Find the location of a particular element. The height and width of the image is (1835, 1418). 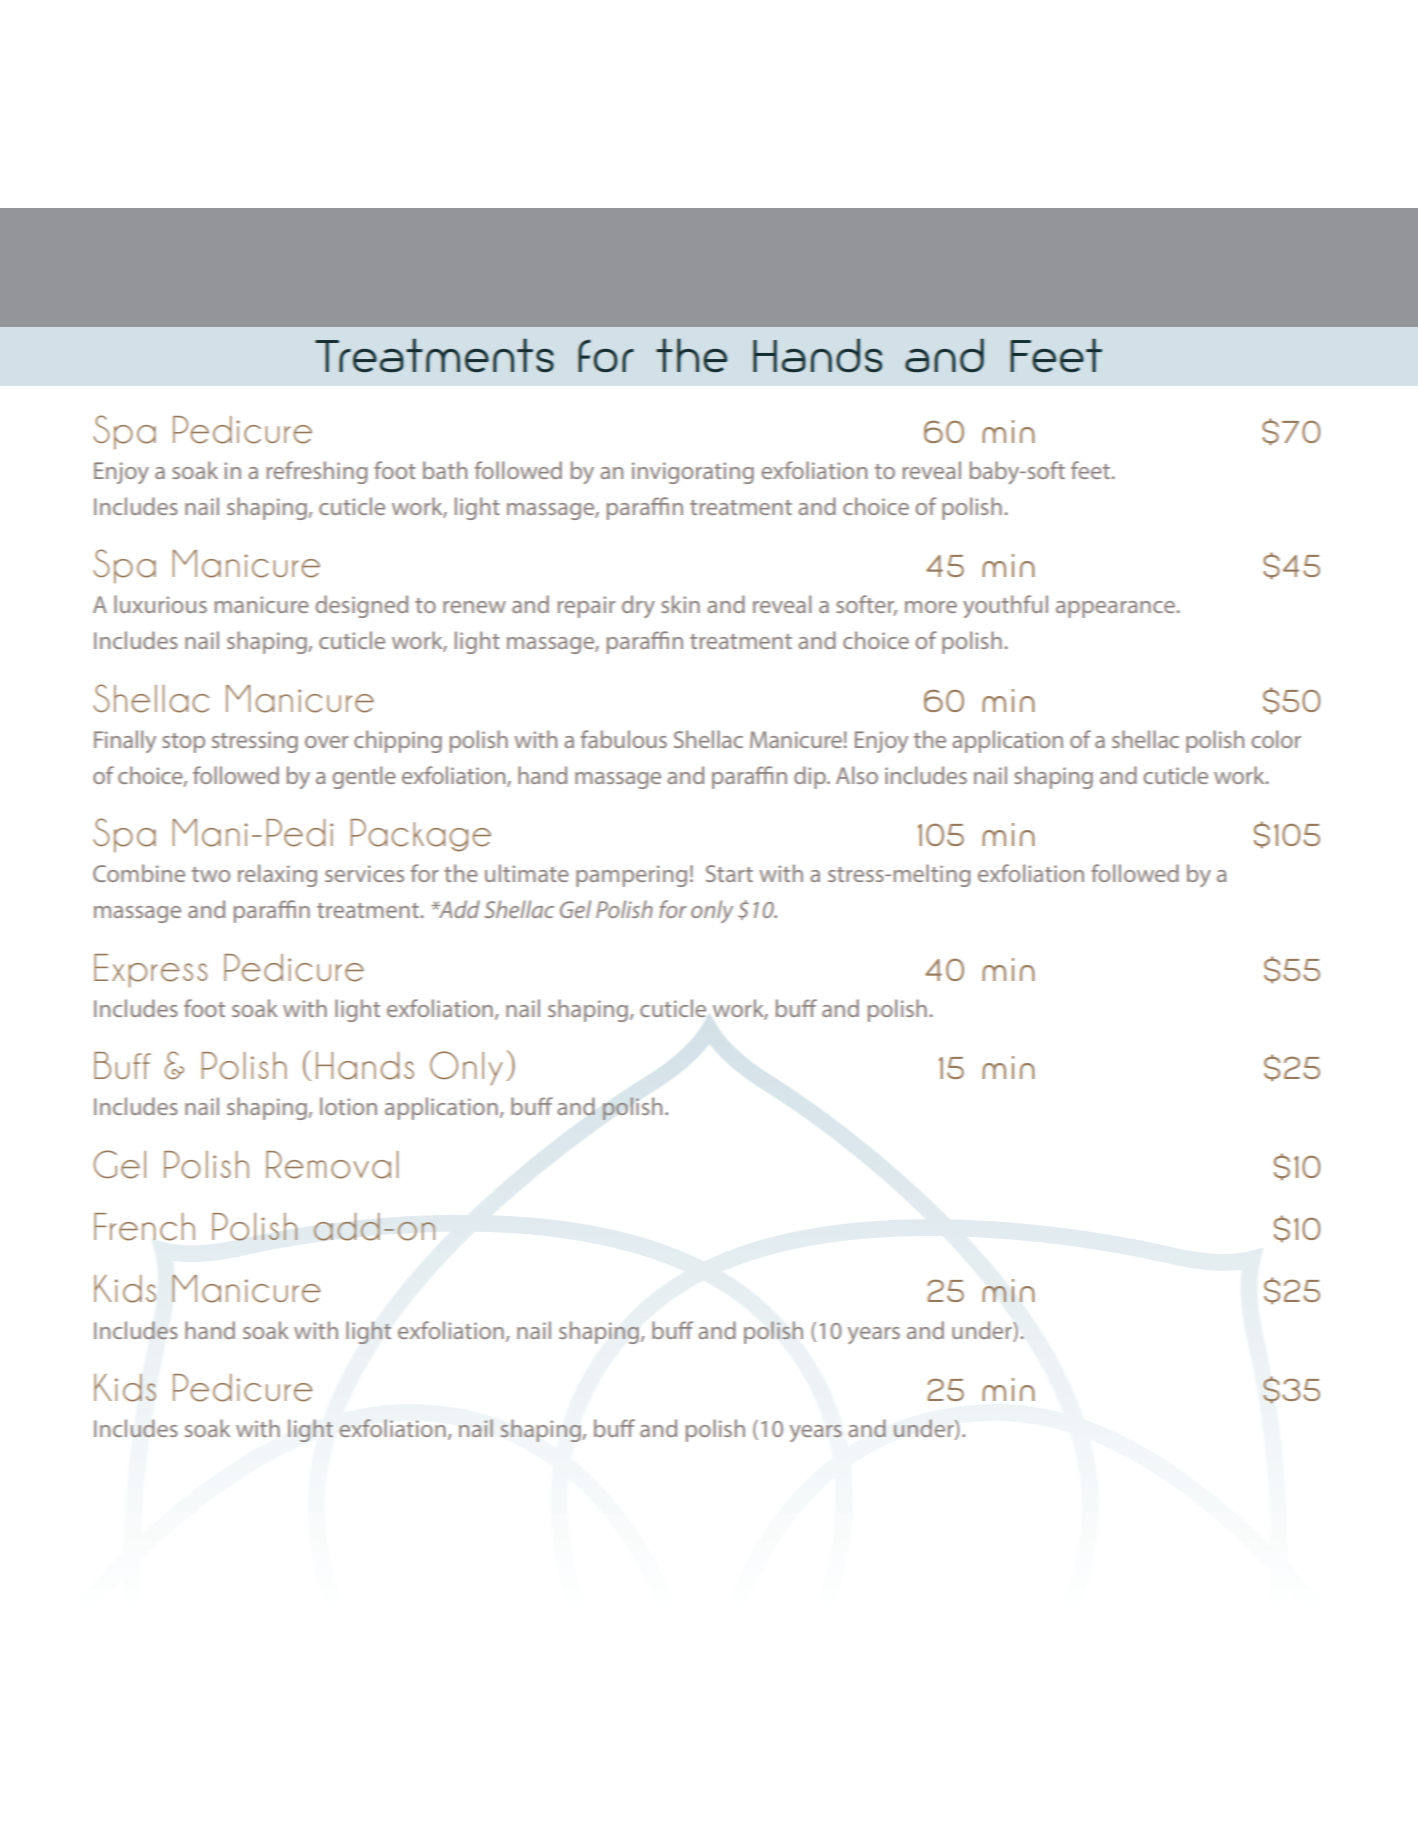

skin is located at coordinates (680, 604).
